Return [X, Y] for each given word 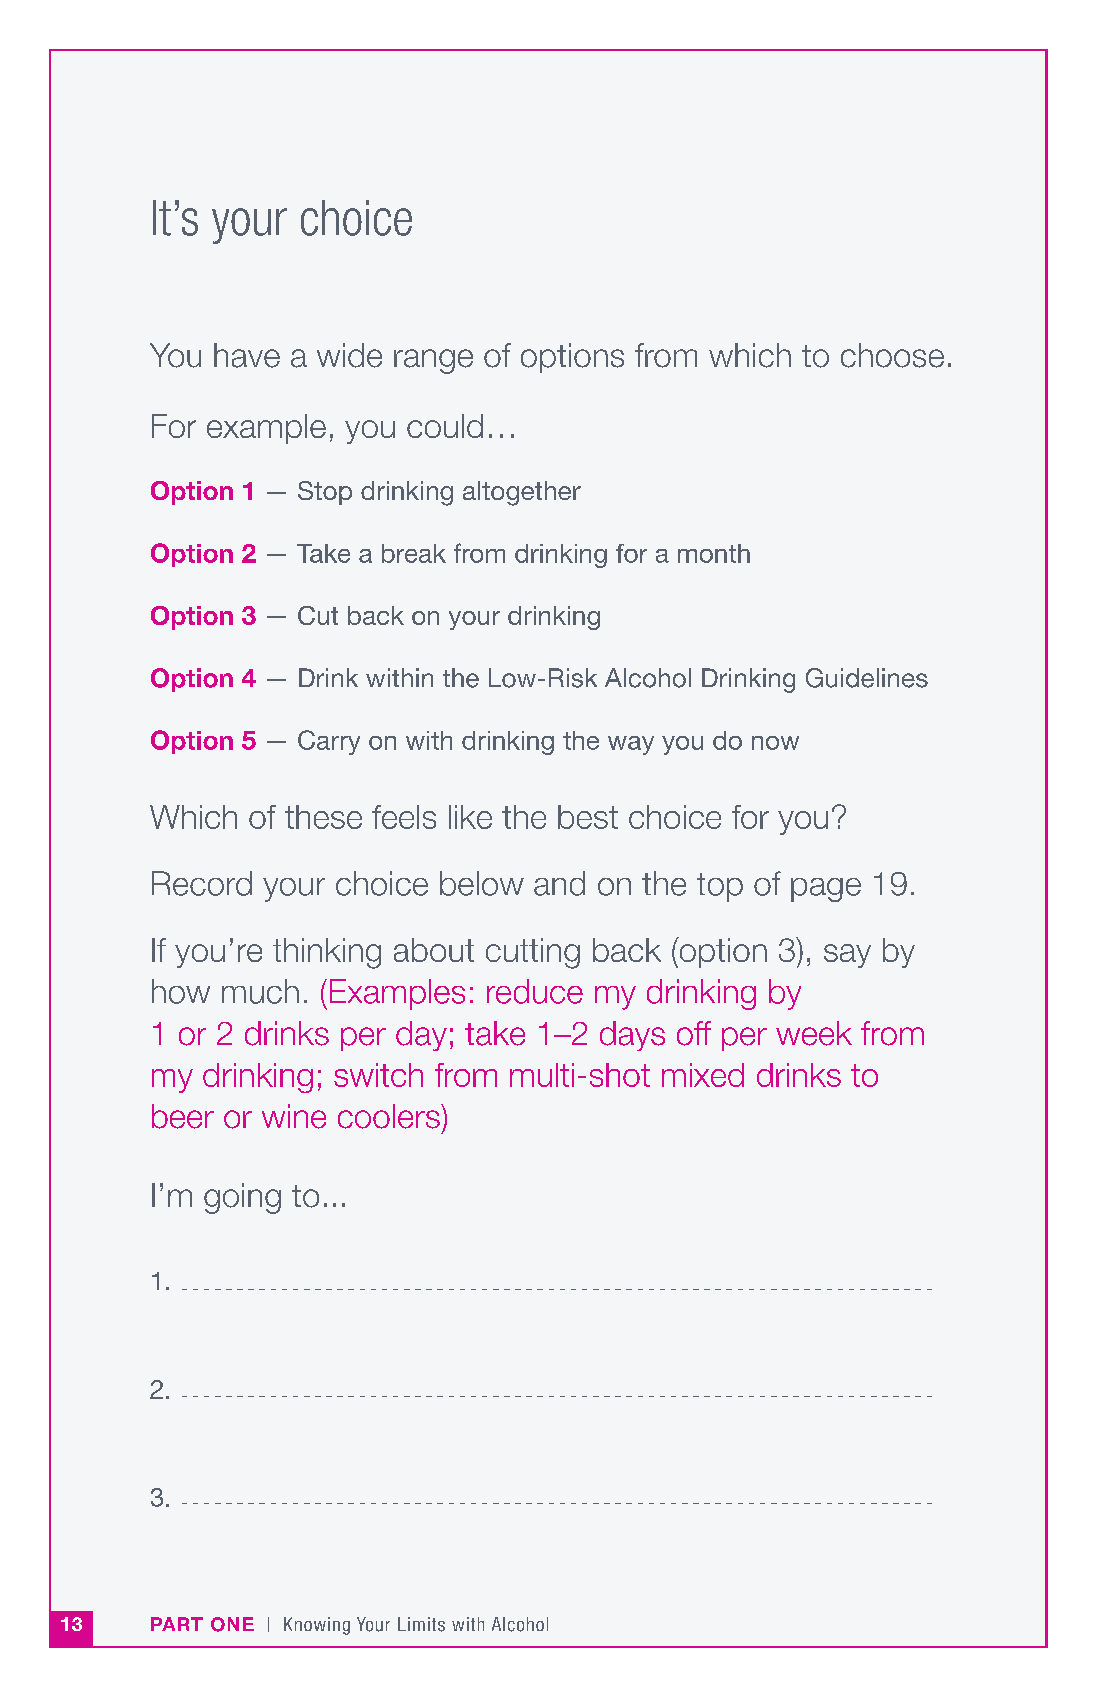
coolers [390, 1116]
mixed [703, 1075]
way [631, 745]
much [260, 991]
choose [892, 355]
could [445, 426]
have [247, 355]
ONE [232, 1624]
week [814, 1033]
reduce [535, 991]
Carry [329, 742]
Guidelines [867, 678]
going [242, 1198]
